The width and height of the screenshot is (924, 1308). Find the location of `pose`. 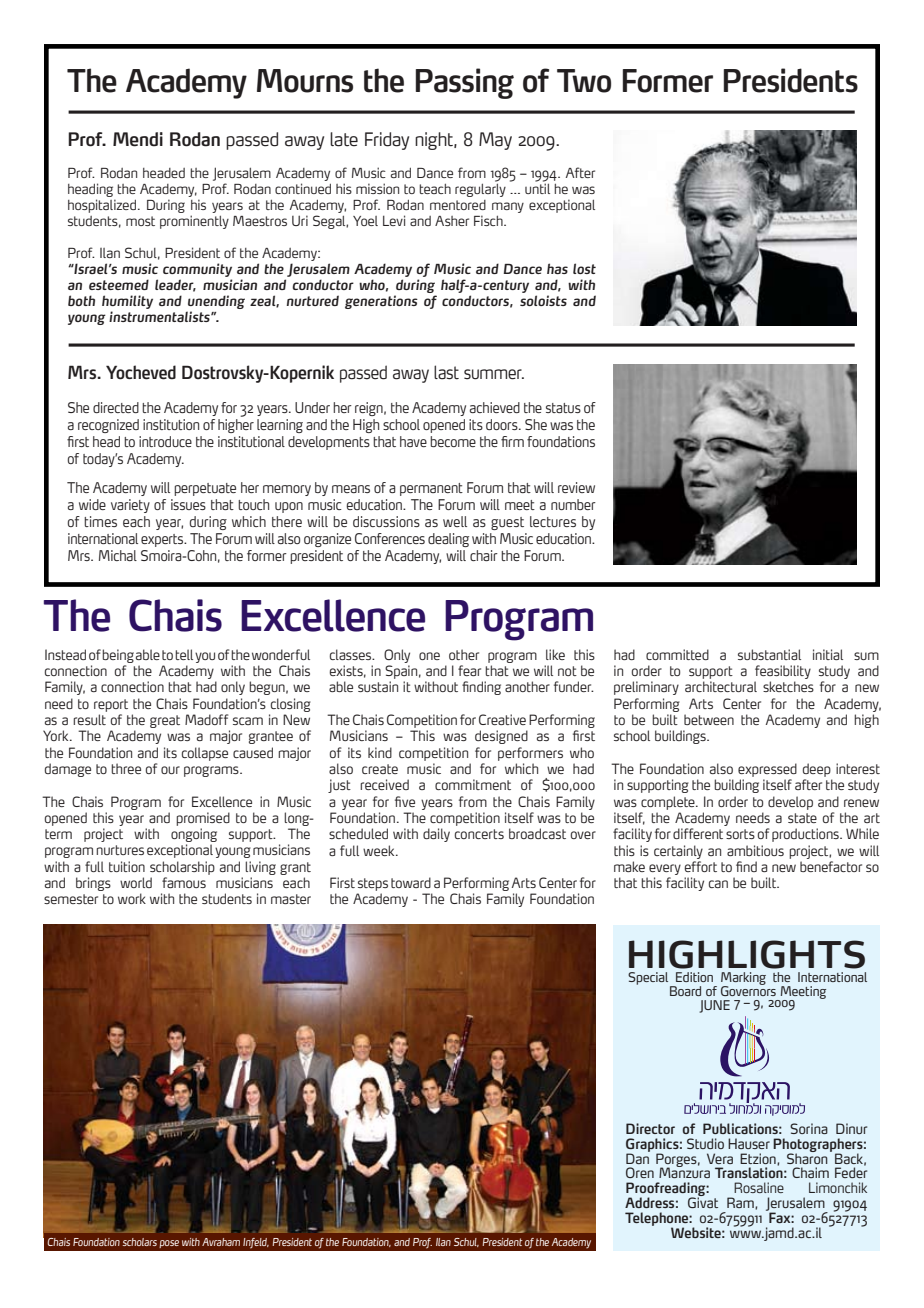

pose is located at coordinates (169, 1244).
